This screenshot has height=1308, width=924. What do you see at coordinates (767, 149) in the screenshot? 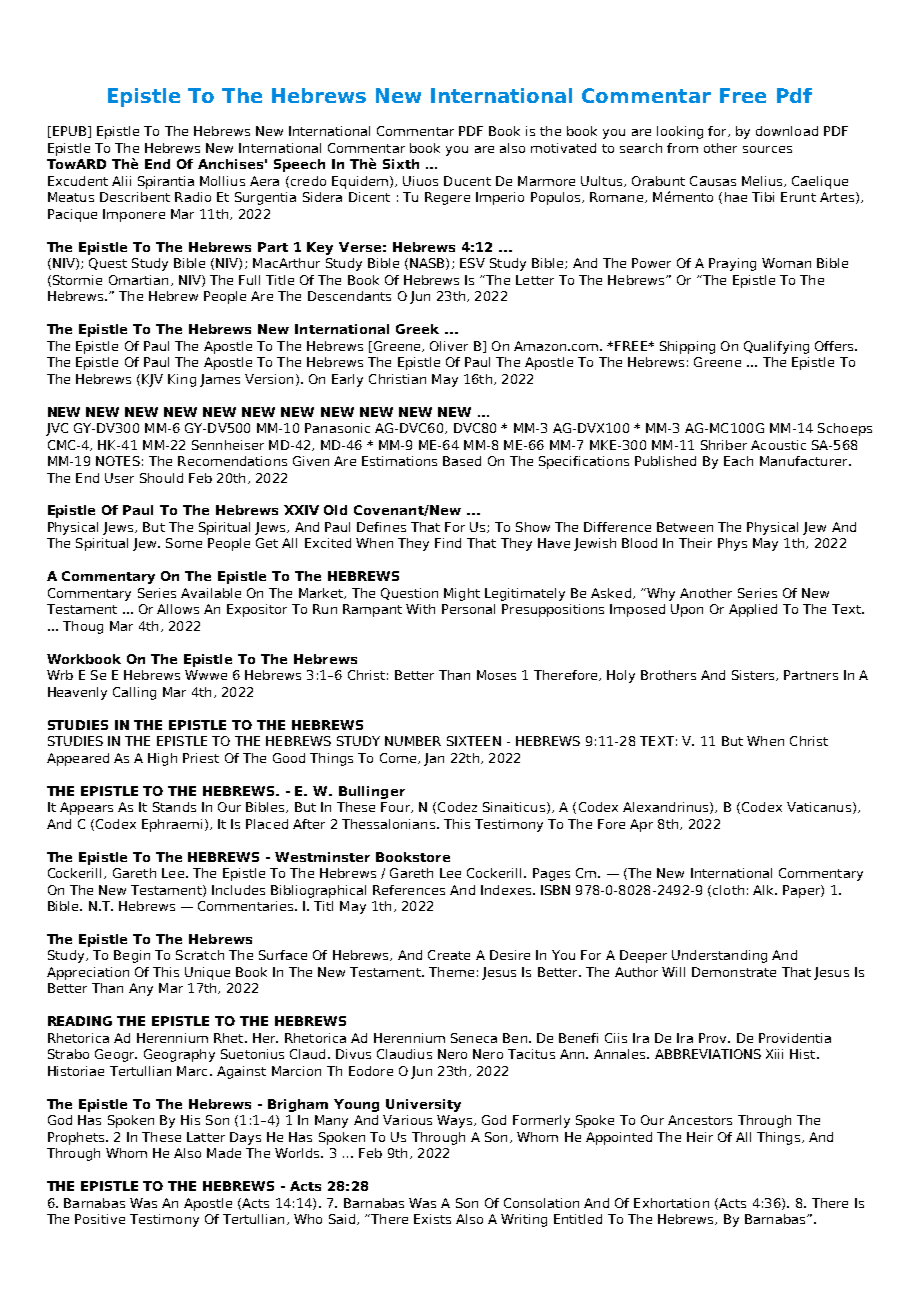
I see `sources` at bounding box center [767, 149].
